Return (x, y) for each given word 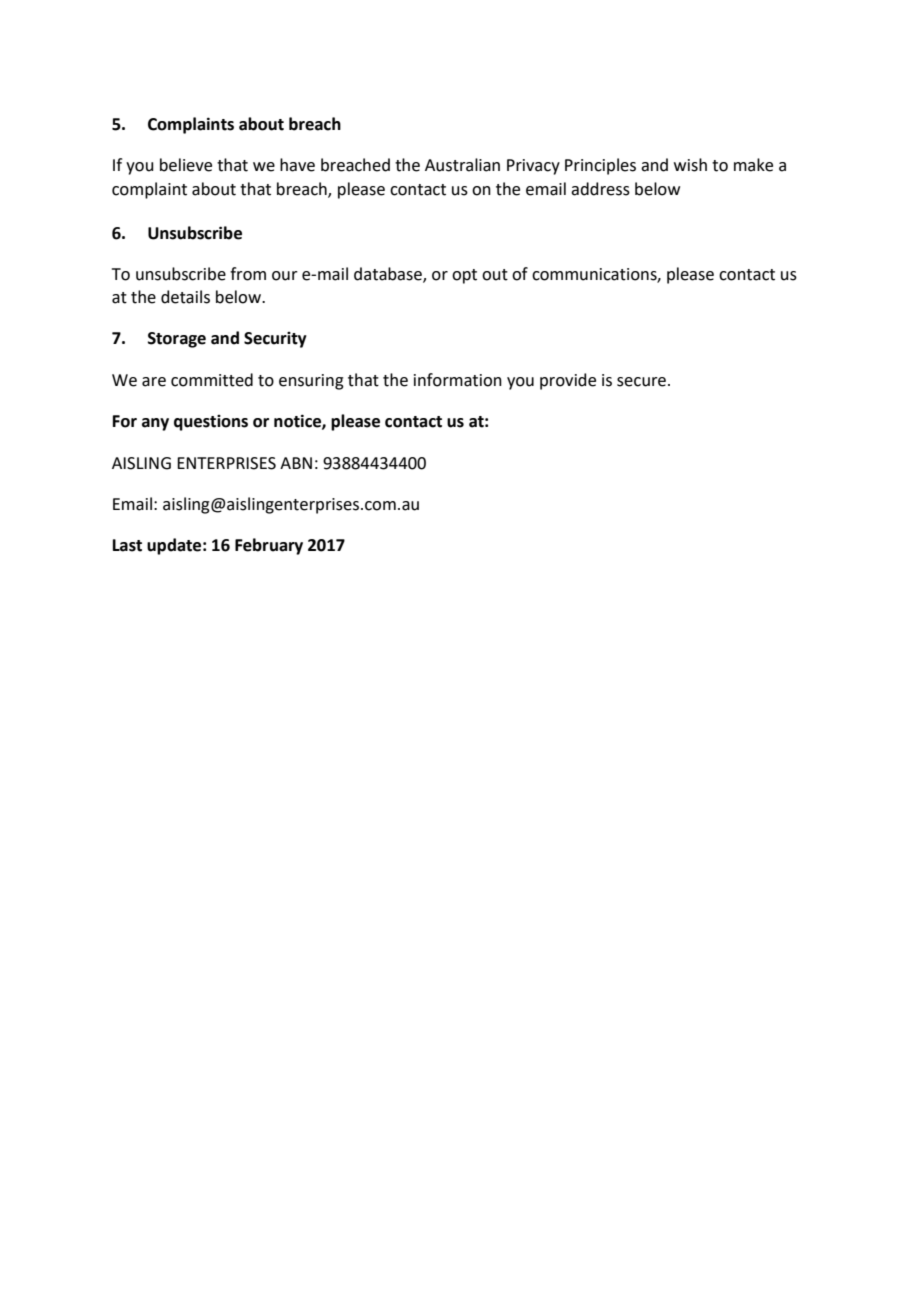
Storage (177, 340)
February (269, 546)
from (248, 274)
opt (464, 276)
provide (568, 381)
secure (641, 382)
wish (690, 165)
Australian (462, 165)
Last (127, 545)
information (458, 380)
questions (211, 423)
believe (186, 165)
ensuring (311, 382)
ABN (296, 463)
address (600, 189)
